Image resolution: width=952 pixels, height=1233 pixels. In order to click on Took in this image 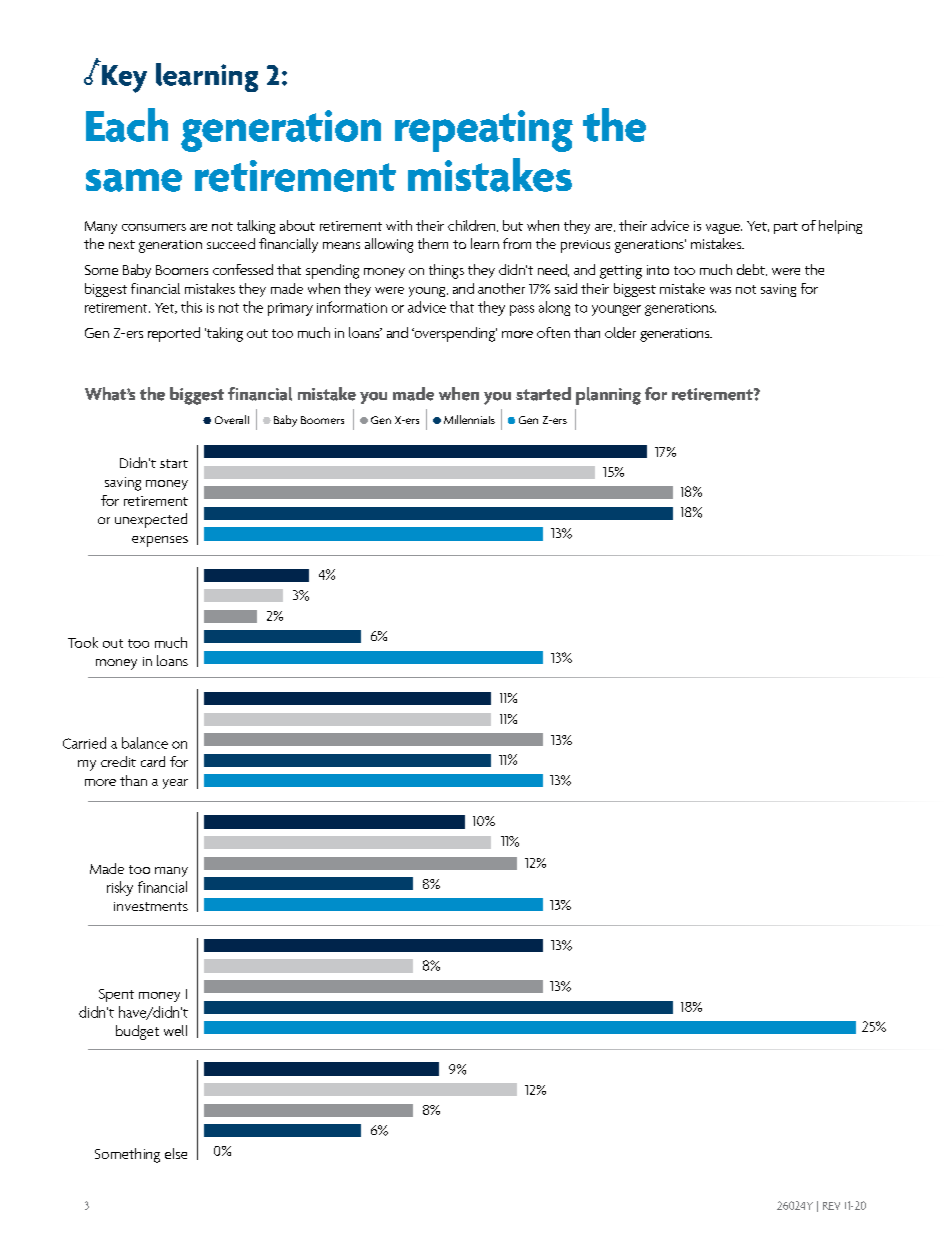, I will do `click(83, 642)`.
